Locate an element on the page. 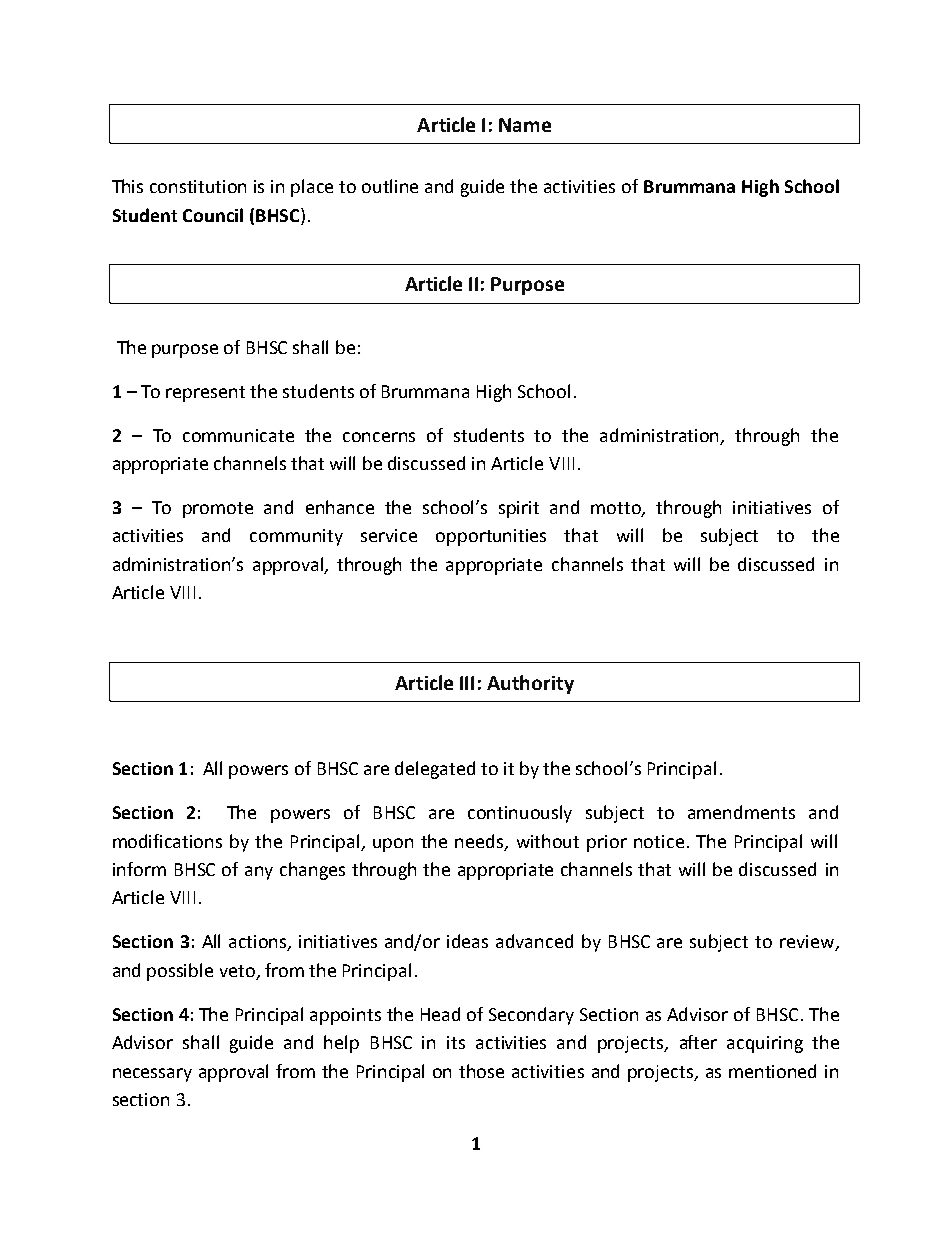  communicate is located at coordinates (238, 435).
